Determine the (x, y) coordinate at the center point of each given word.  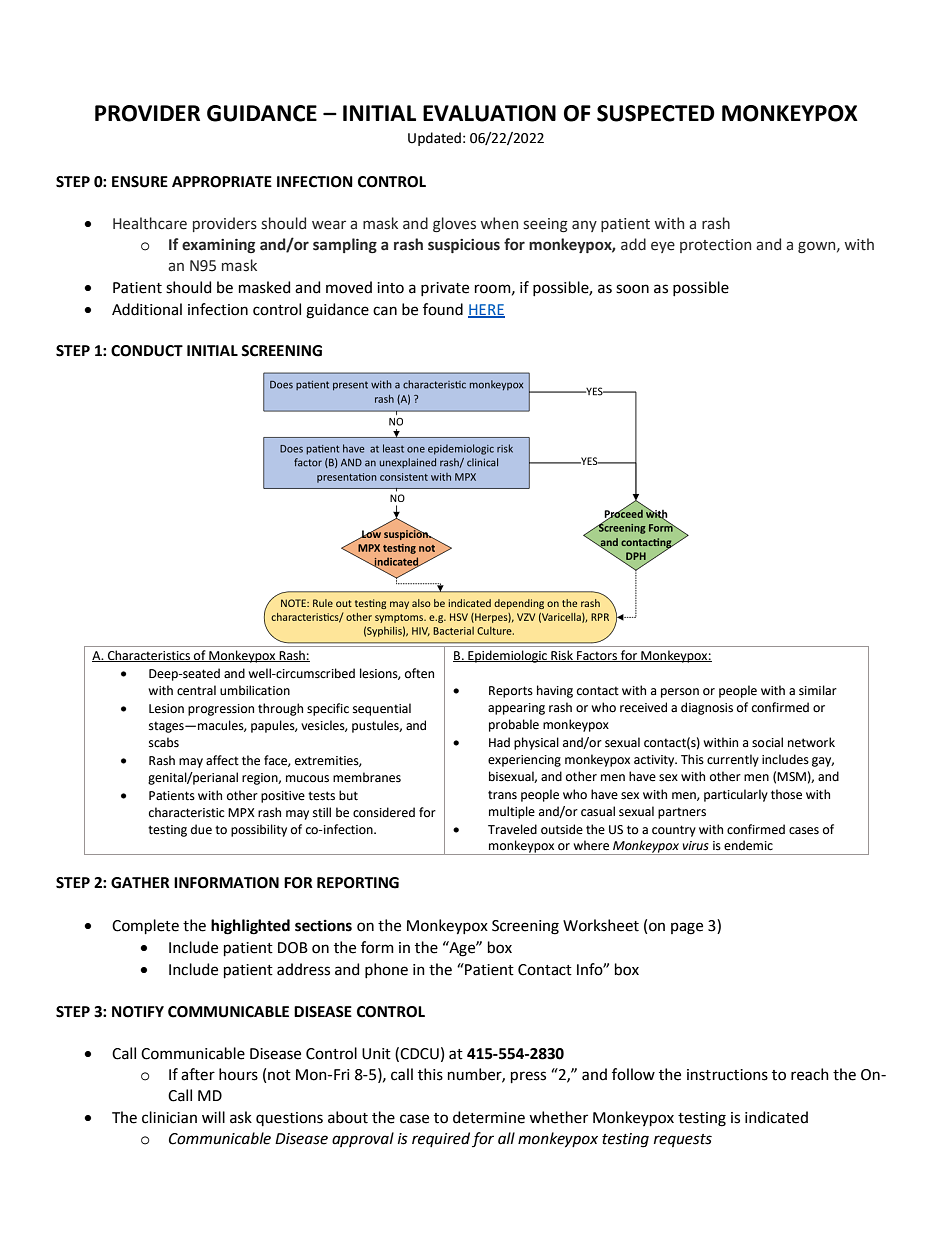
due (201, 829)
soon (632, 289)
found (443, 309)
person (680, 693)
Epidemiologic (507, 656)
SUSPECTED (656, 113)
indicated (776, 1117)
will (213, 1117)
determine (489, 1117)
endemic (748, 845)
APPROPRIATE (222, 182)
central (196, 690)
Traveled (512, 829)
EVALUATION (489, 113)
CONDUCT (147, 351)
